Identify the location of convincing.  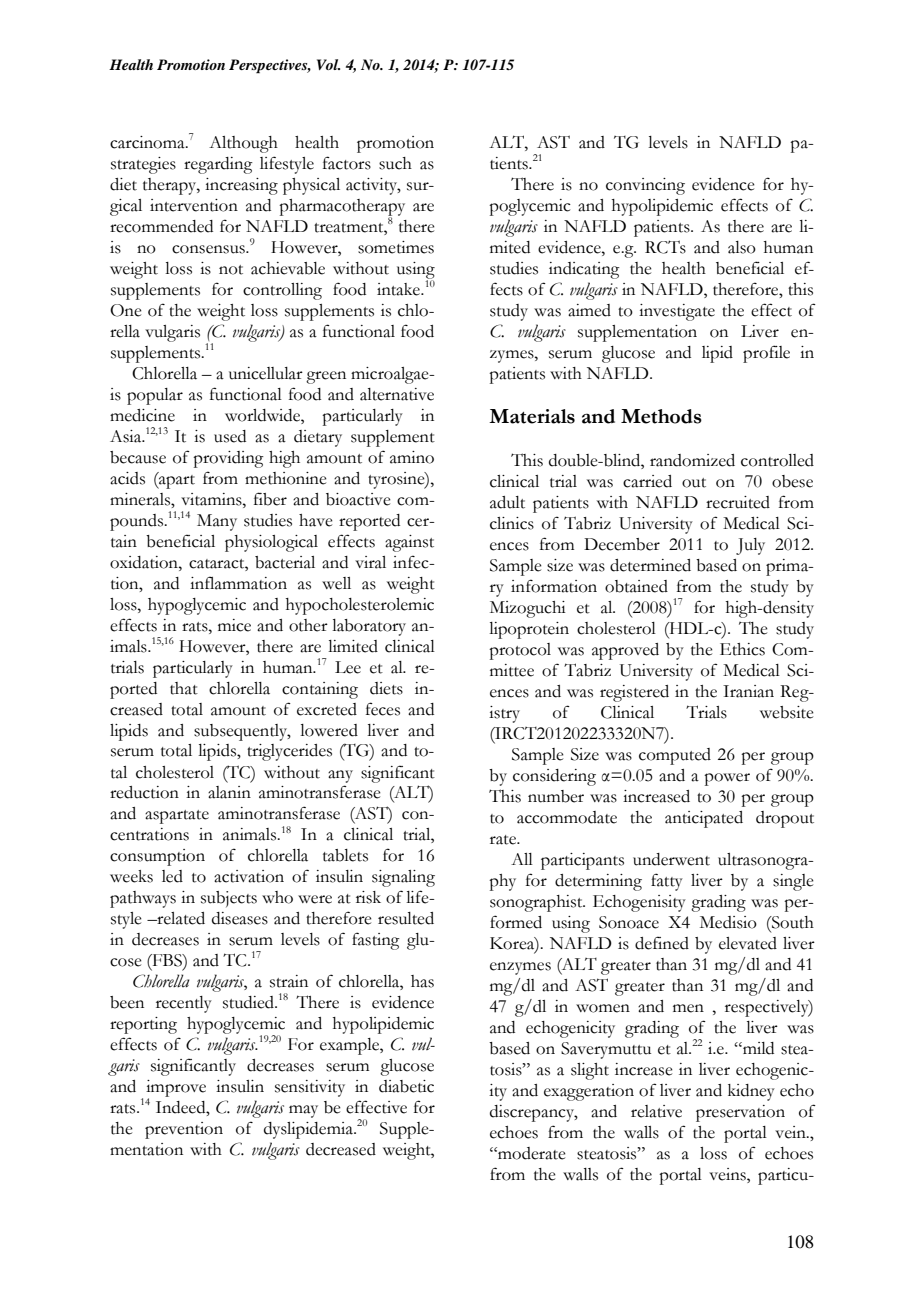
(645, 186).
